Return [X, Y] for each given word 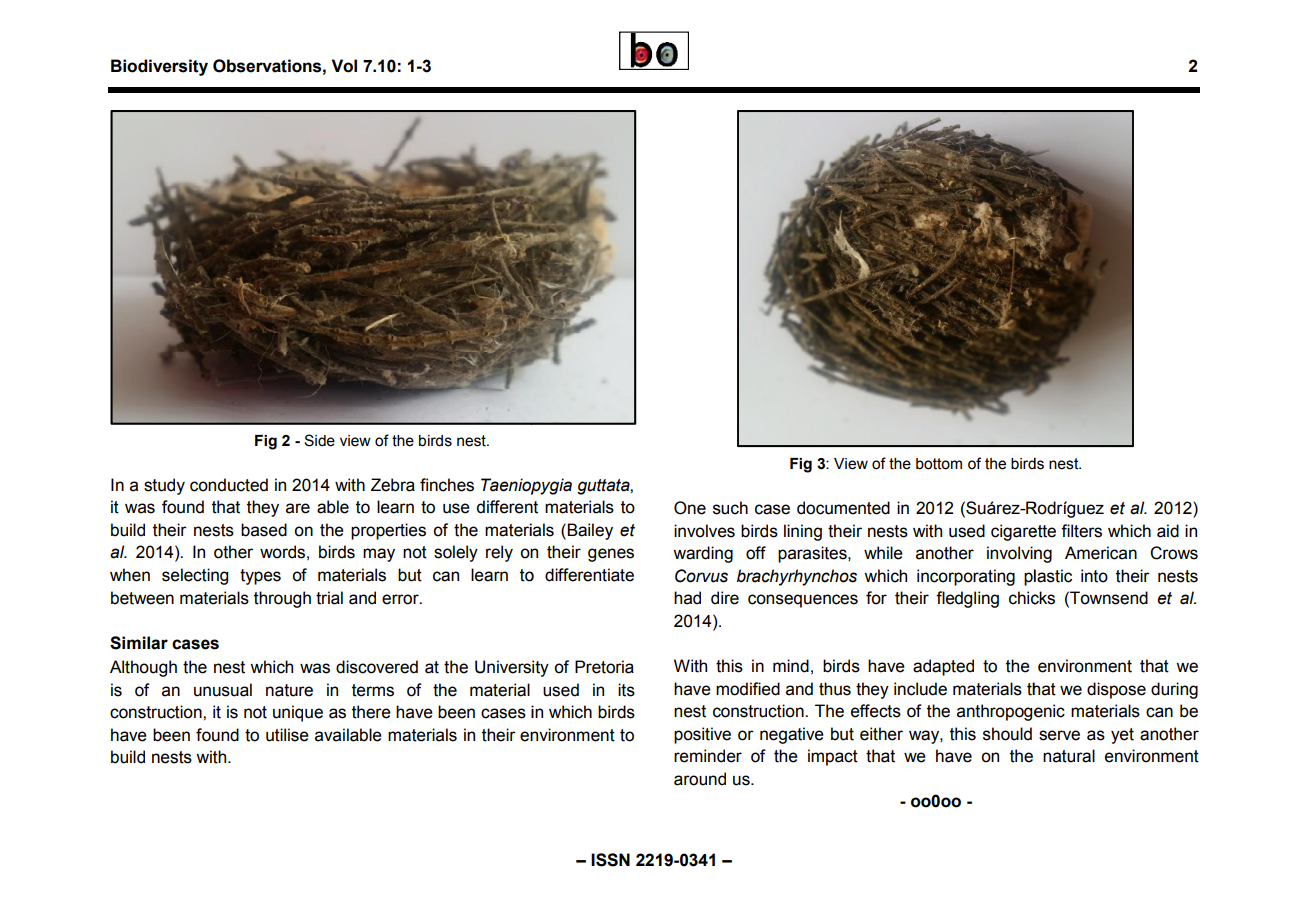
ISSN [610, 860]
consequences [803, 601]
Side [319, 440]
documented [843, 508]
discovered [377, 667]
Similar [139, 643]
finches [447, 485]
